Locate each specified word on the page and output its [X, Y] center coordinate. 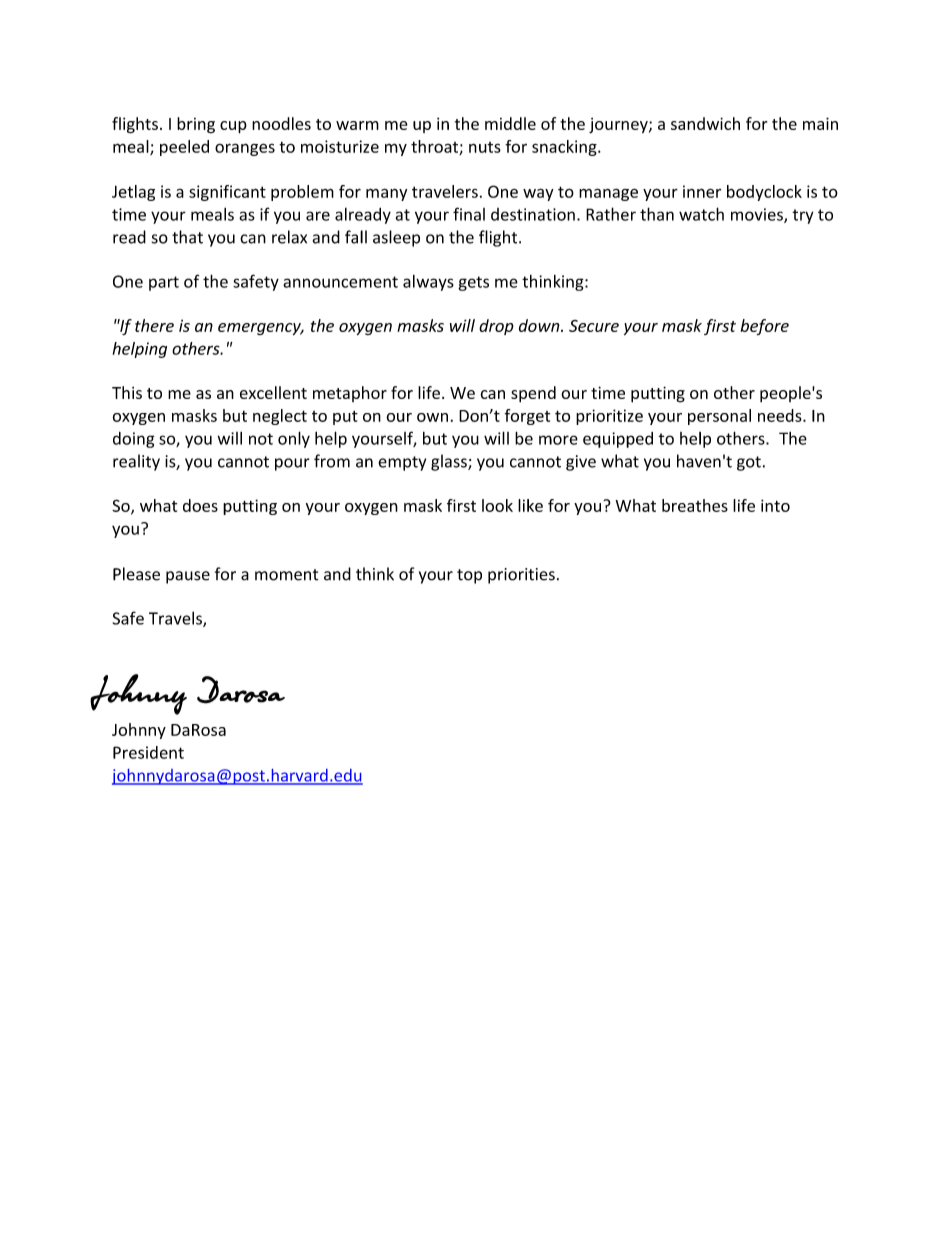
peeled [184, 148]
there [154, 325]
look [497, 505]
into [775, 505]
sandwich [705, 123]
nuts [485, 147]
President [148, 752]
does [200, 505]
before [765, 327]
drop [496, 327]
